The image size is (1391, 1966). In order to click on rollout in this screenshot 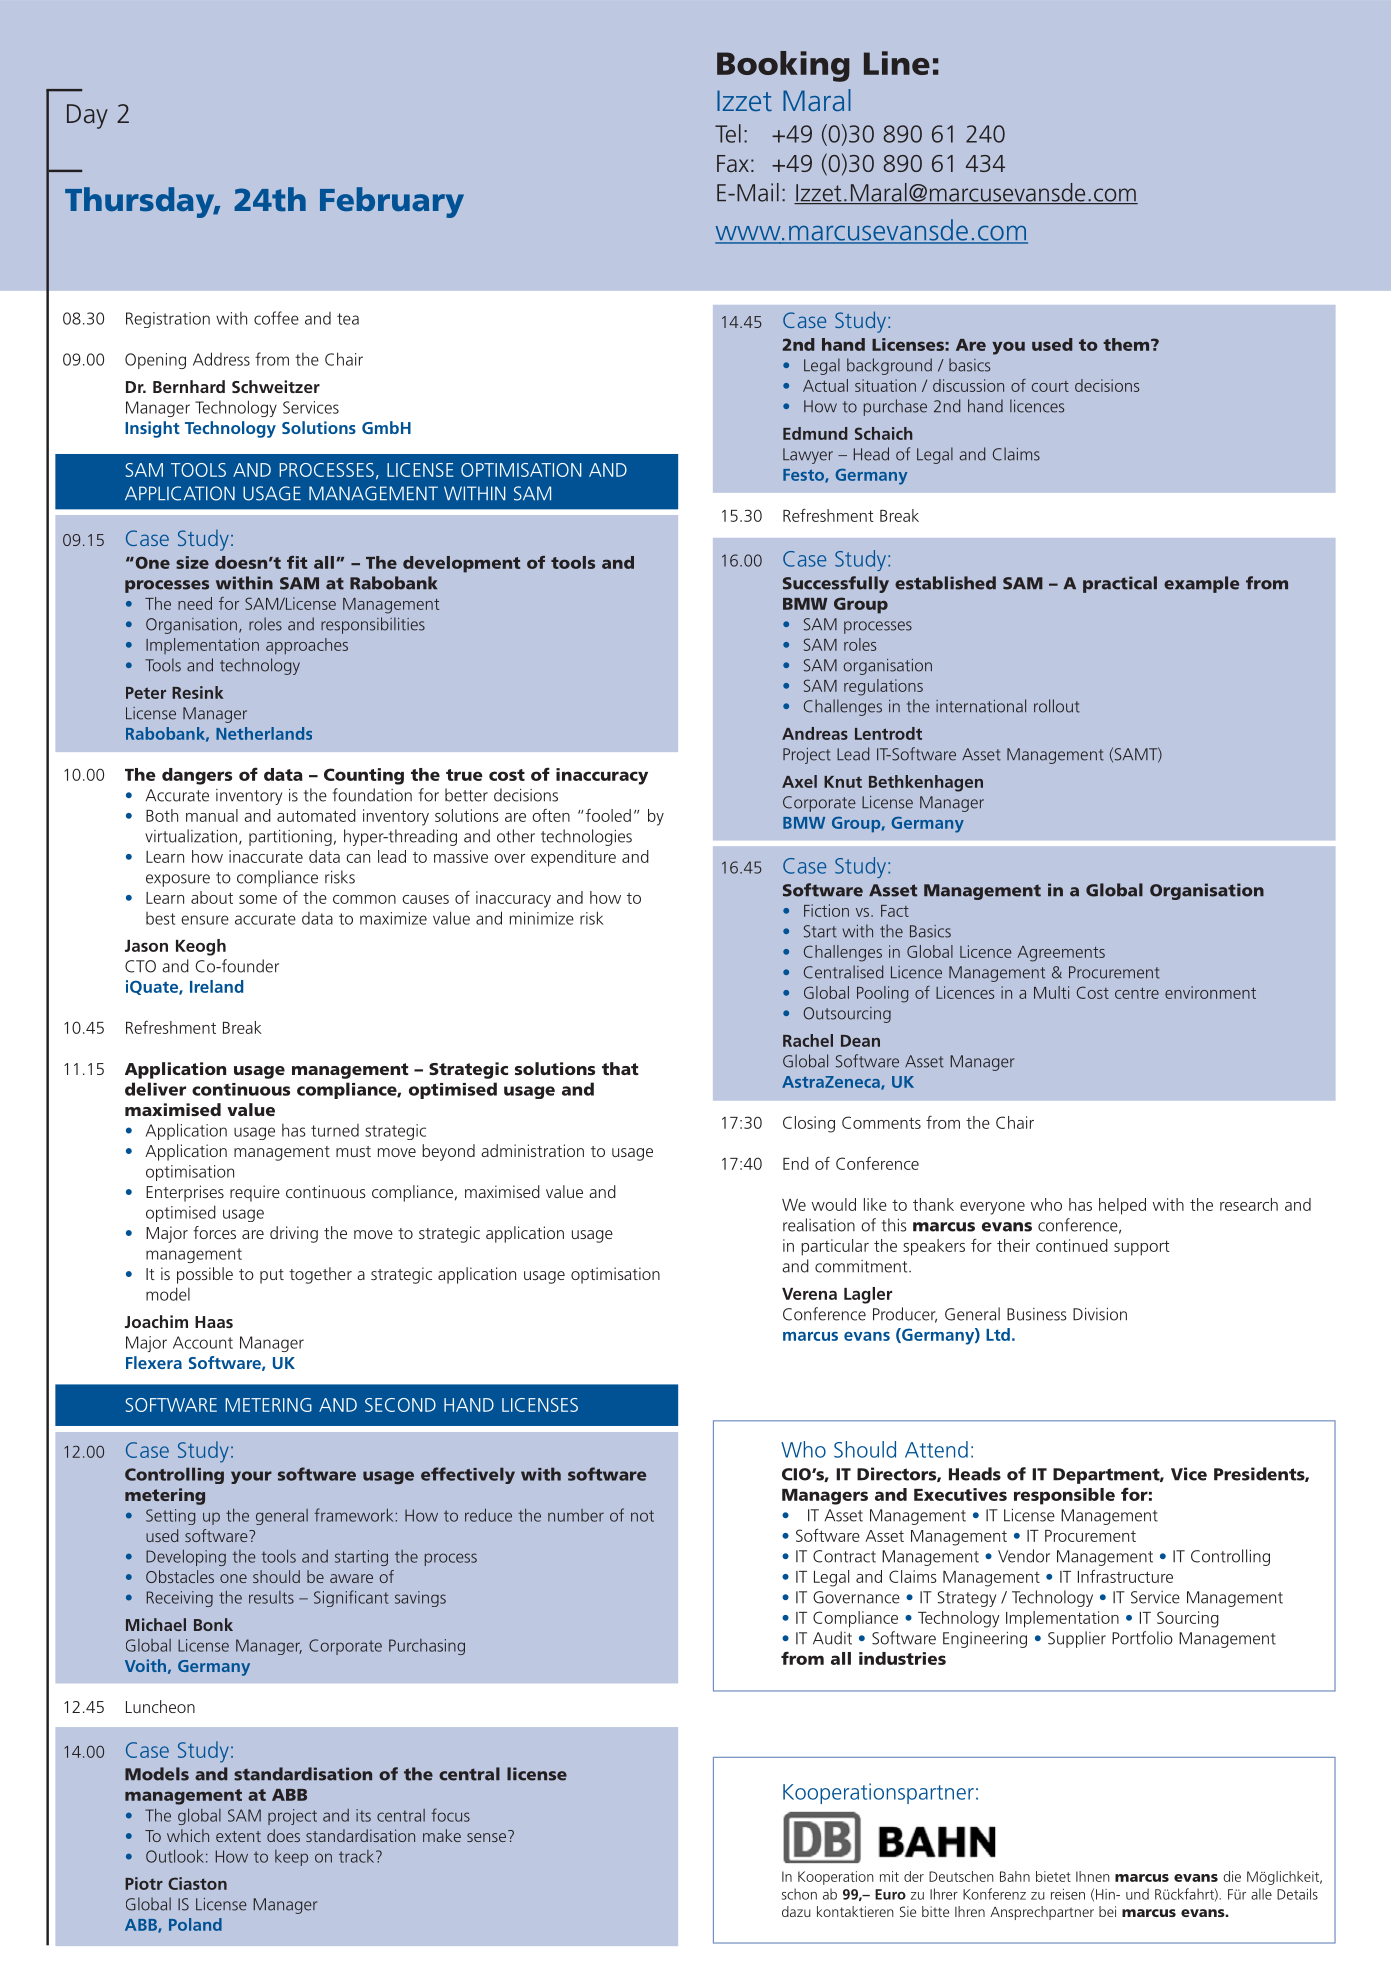, I will do `click(1057, 706)`.
